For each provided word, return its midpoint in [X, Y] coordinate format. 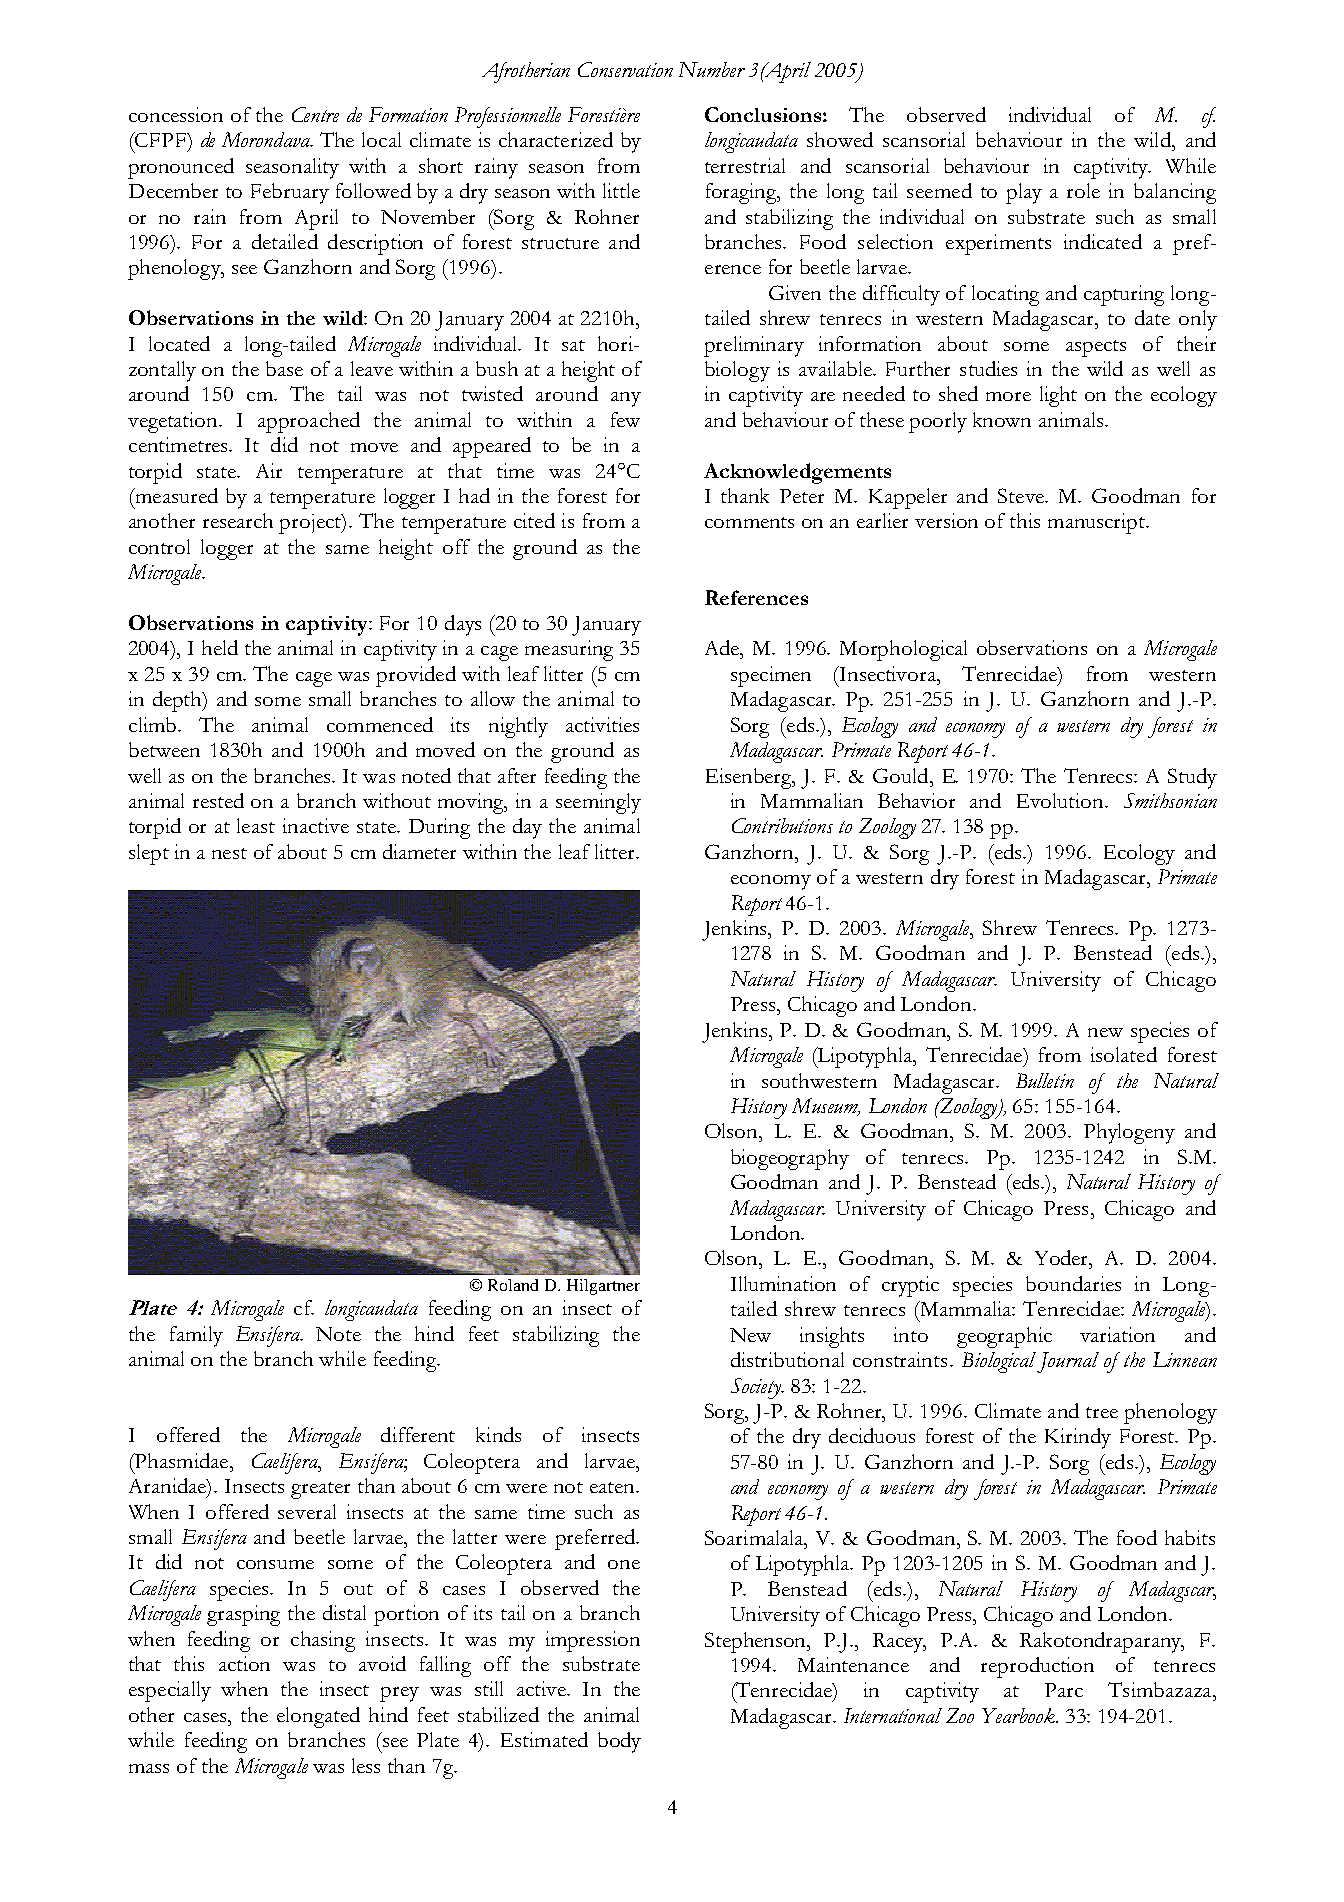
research [238, 520]
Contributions [782, 825]
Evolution [1061, 800]
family [196, 1336]
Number [712, 69]
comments [749, 522]
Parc [1064, 1690]
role [1083, 190]
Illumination [783, 1283]
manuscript [1097, 523]
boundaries [1073, 1283]
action [244, 1663]
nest [229, 853]
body [619, 1742]
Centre [315, 114]
